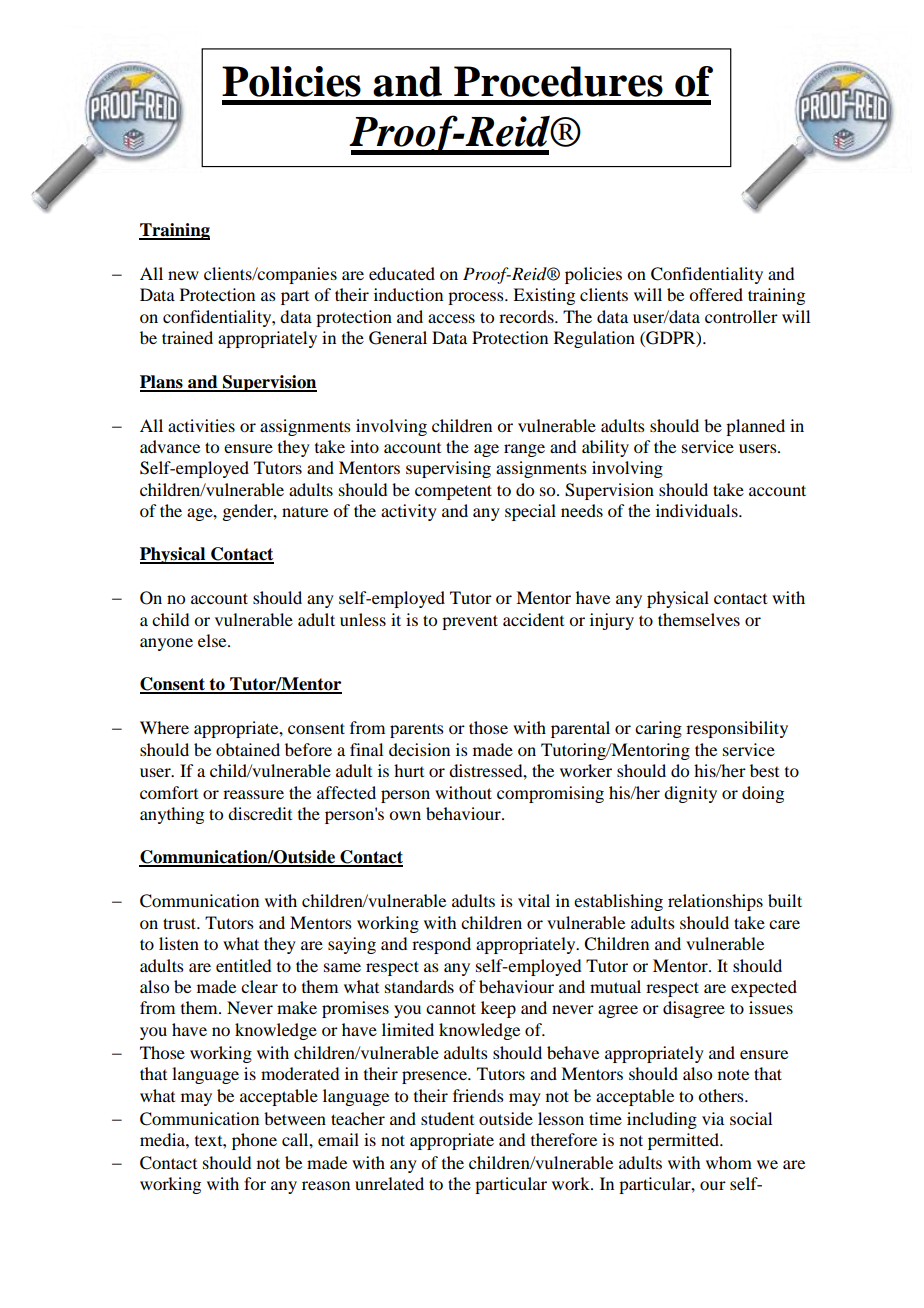  Describe the element at coordinates (254, 1141) in the page. I see `phone` at that location.
